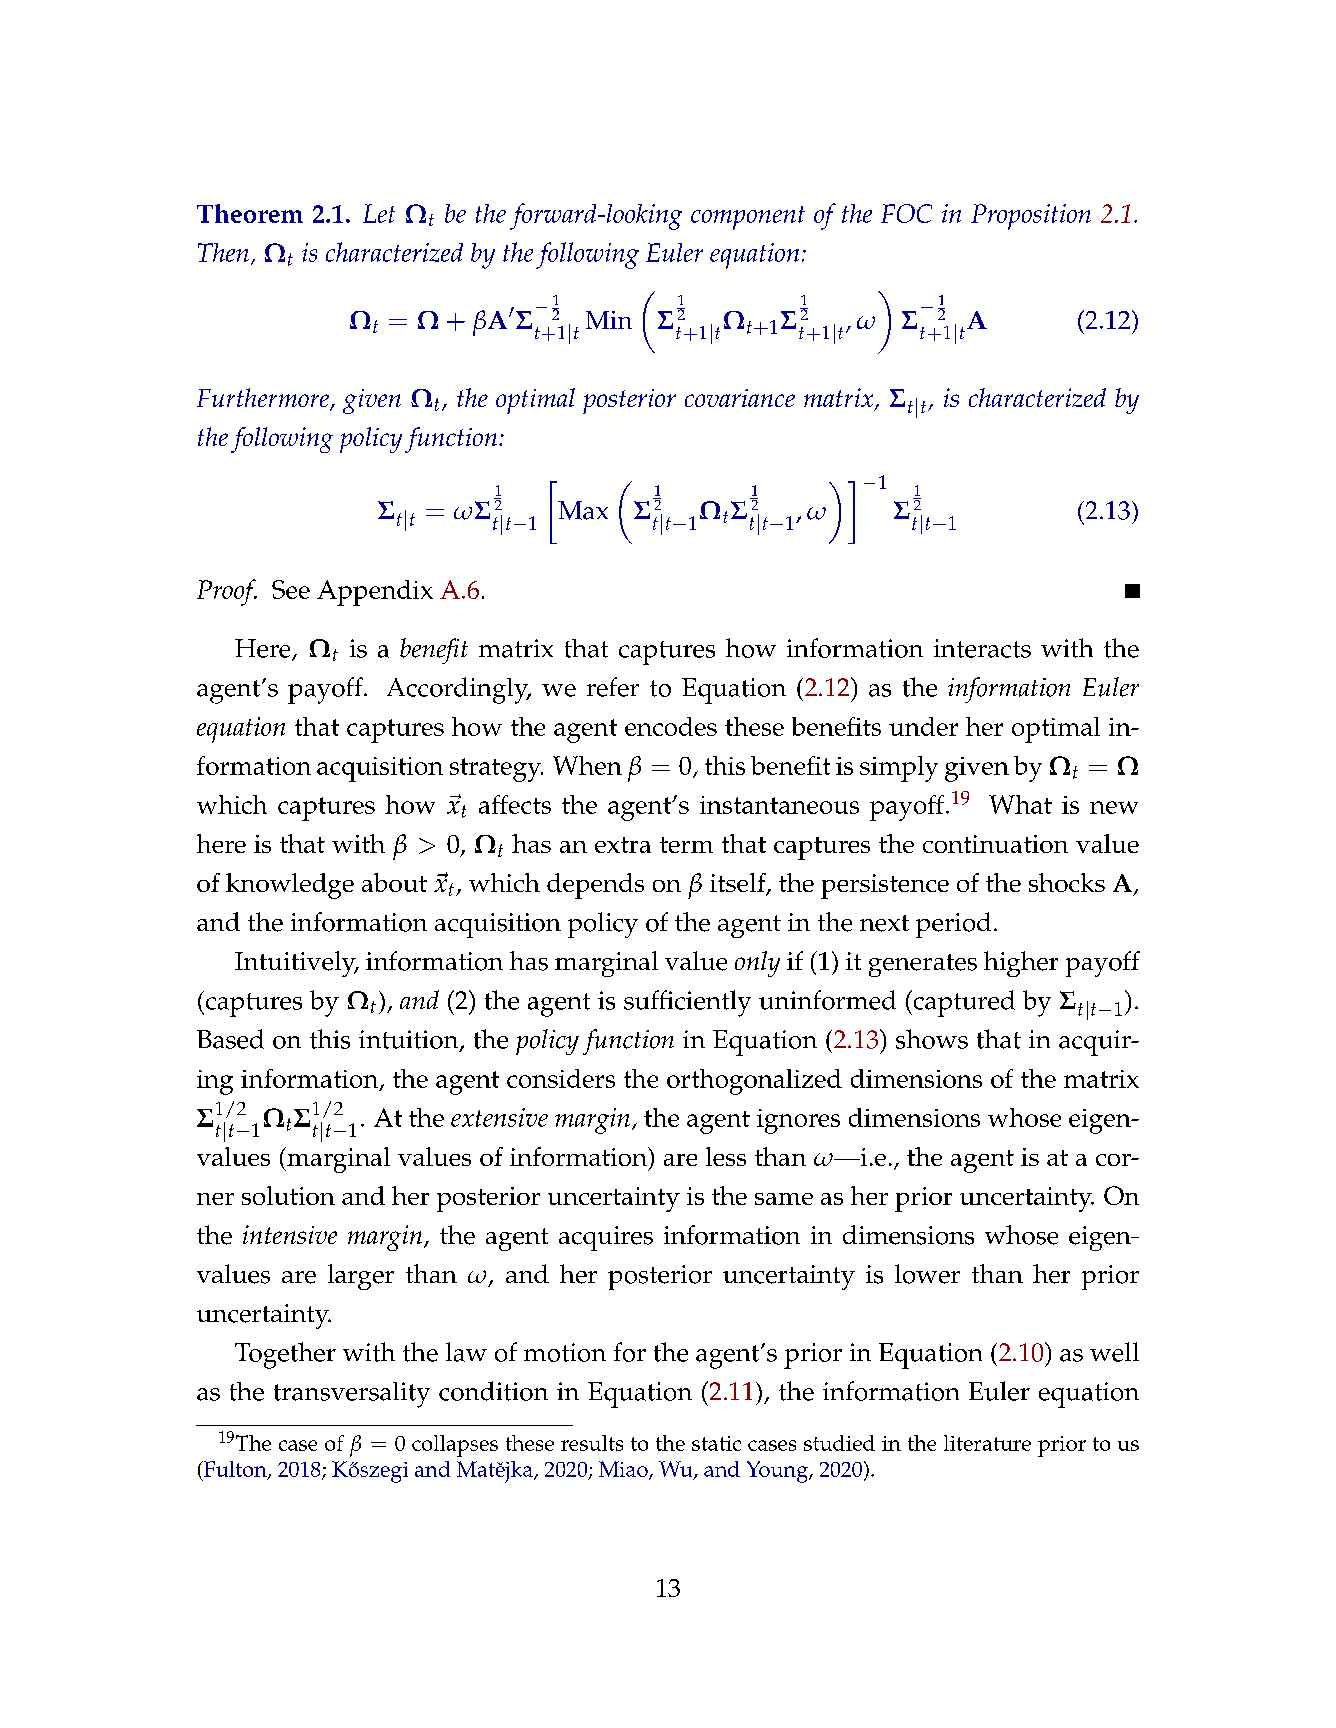 This document has width=1336, height=1728. Describe the element at coordinates (1031, 217) in the document. I see `Proposition` at that location.
